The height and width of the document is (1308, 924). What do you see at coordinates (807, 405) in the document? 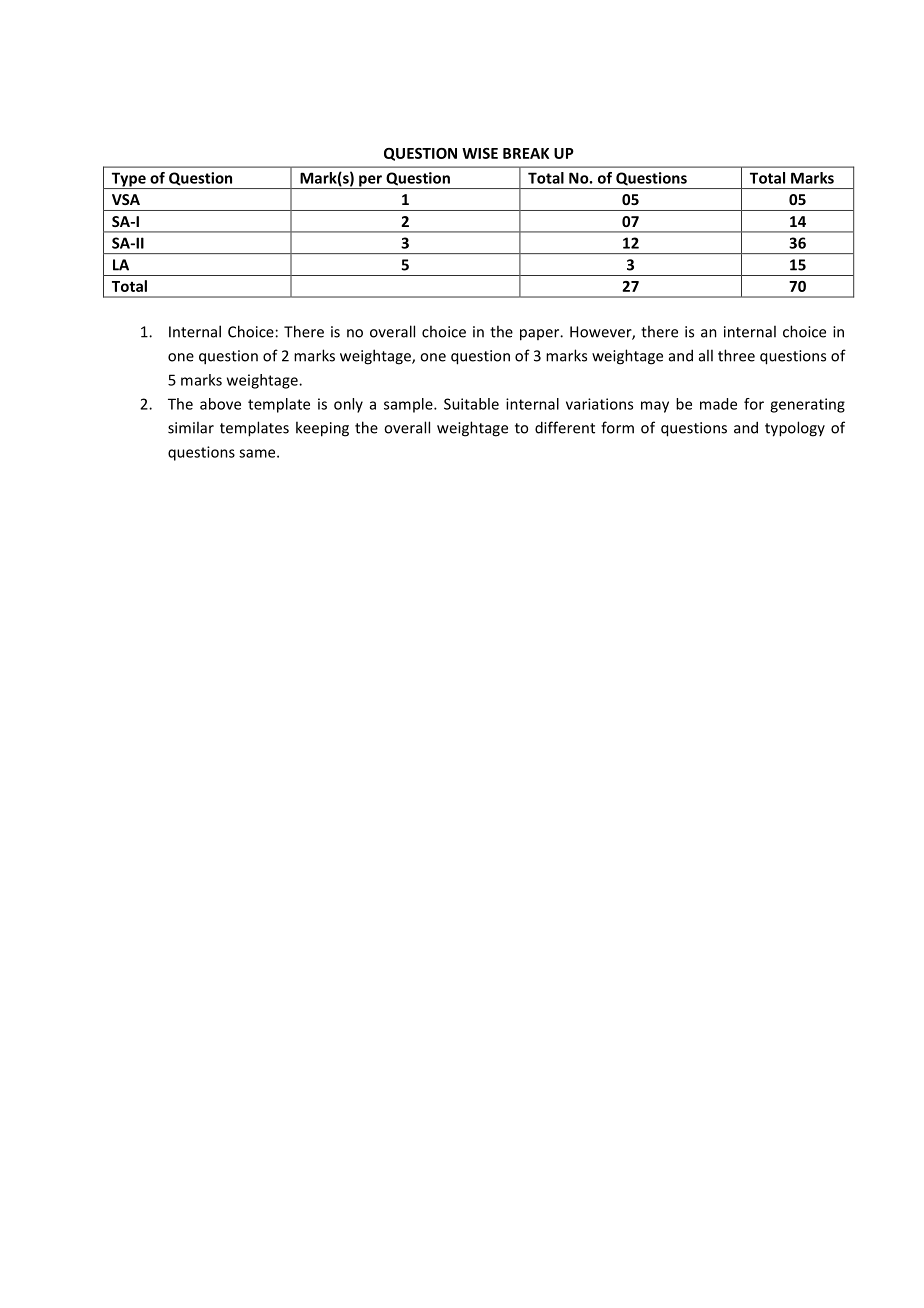
I see `generating` at bounding box center [807, 405].
